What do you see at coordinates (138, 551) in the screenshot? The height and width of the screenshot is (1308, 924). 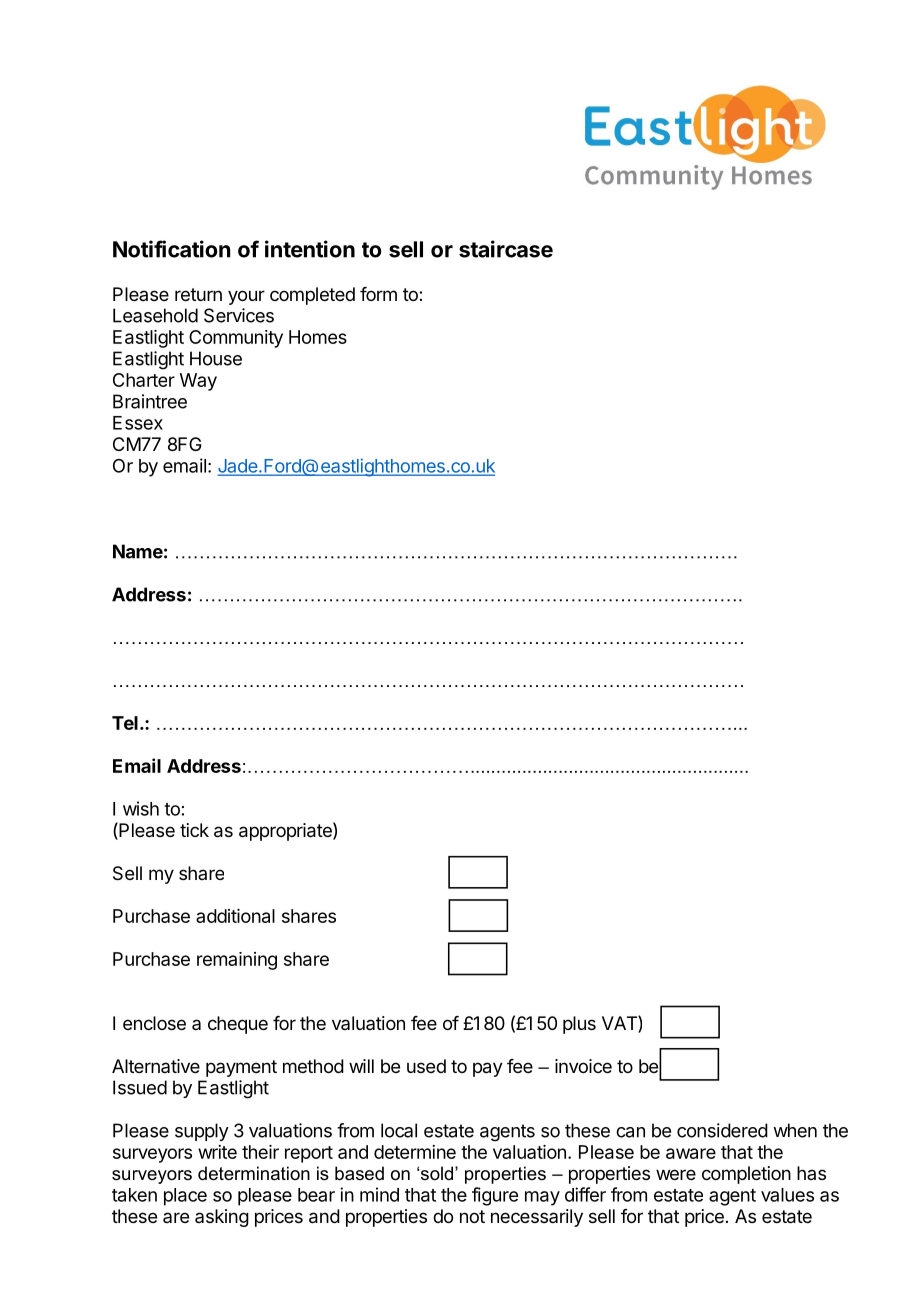 I see `Name` at bounding box center [138, 551].
